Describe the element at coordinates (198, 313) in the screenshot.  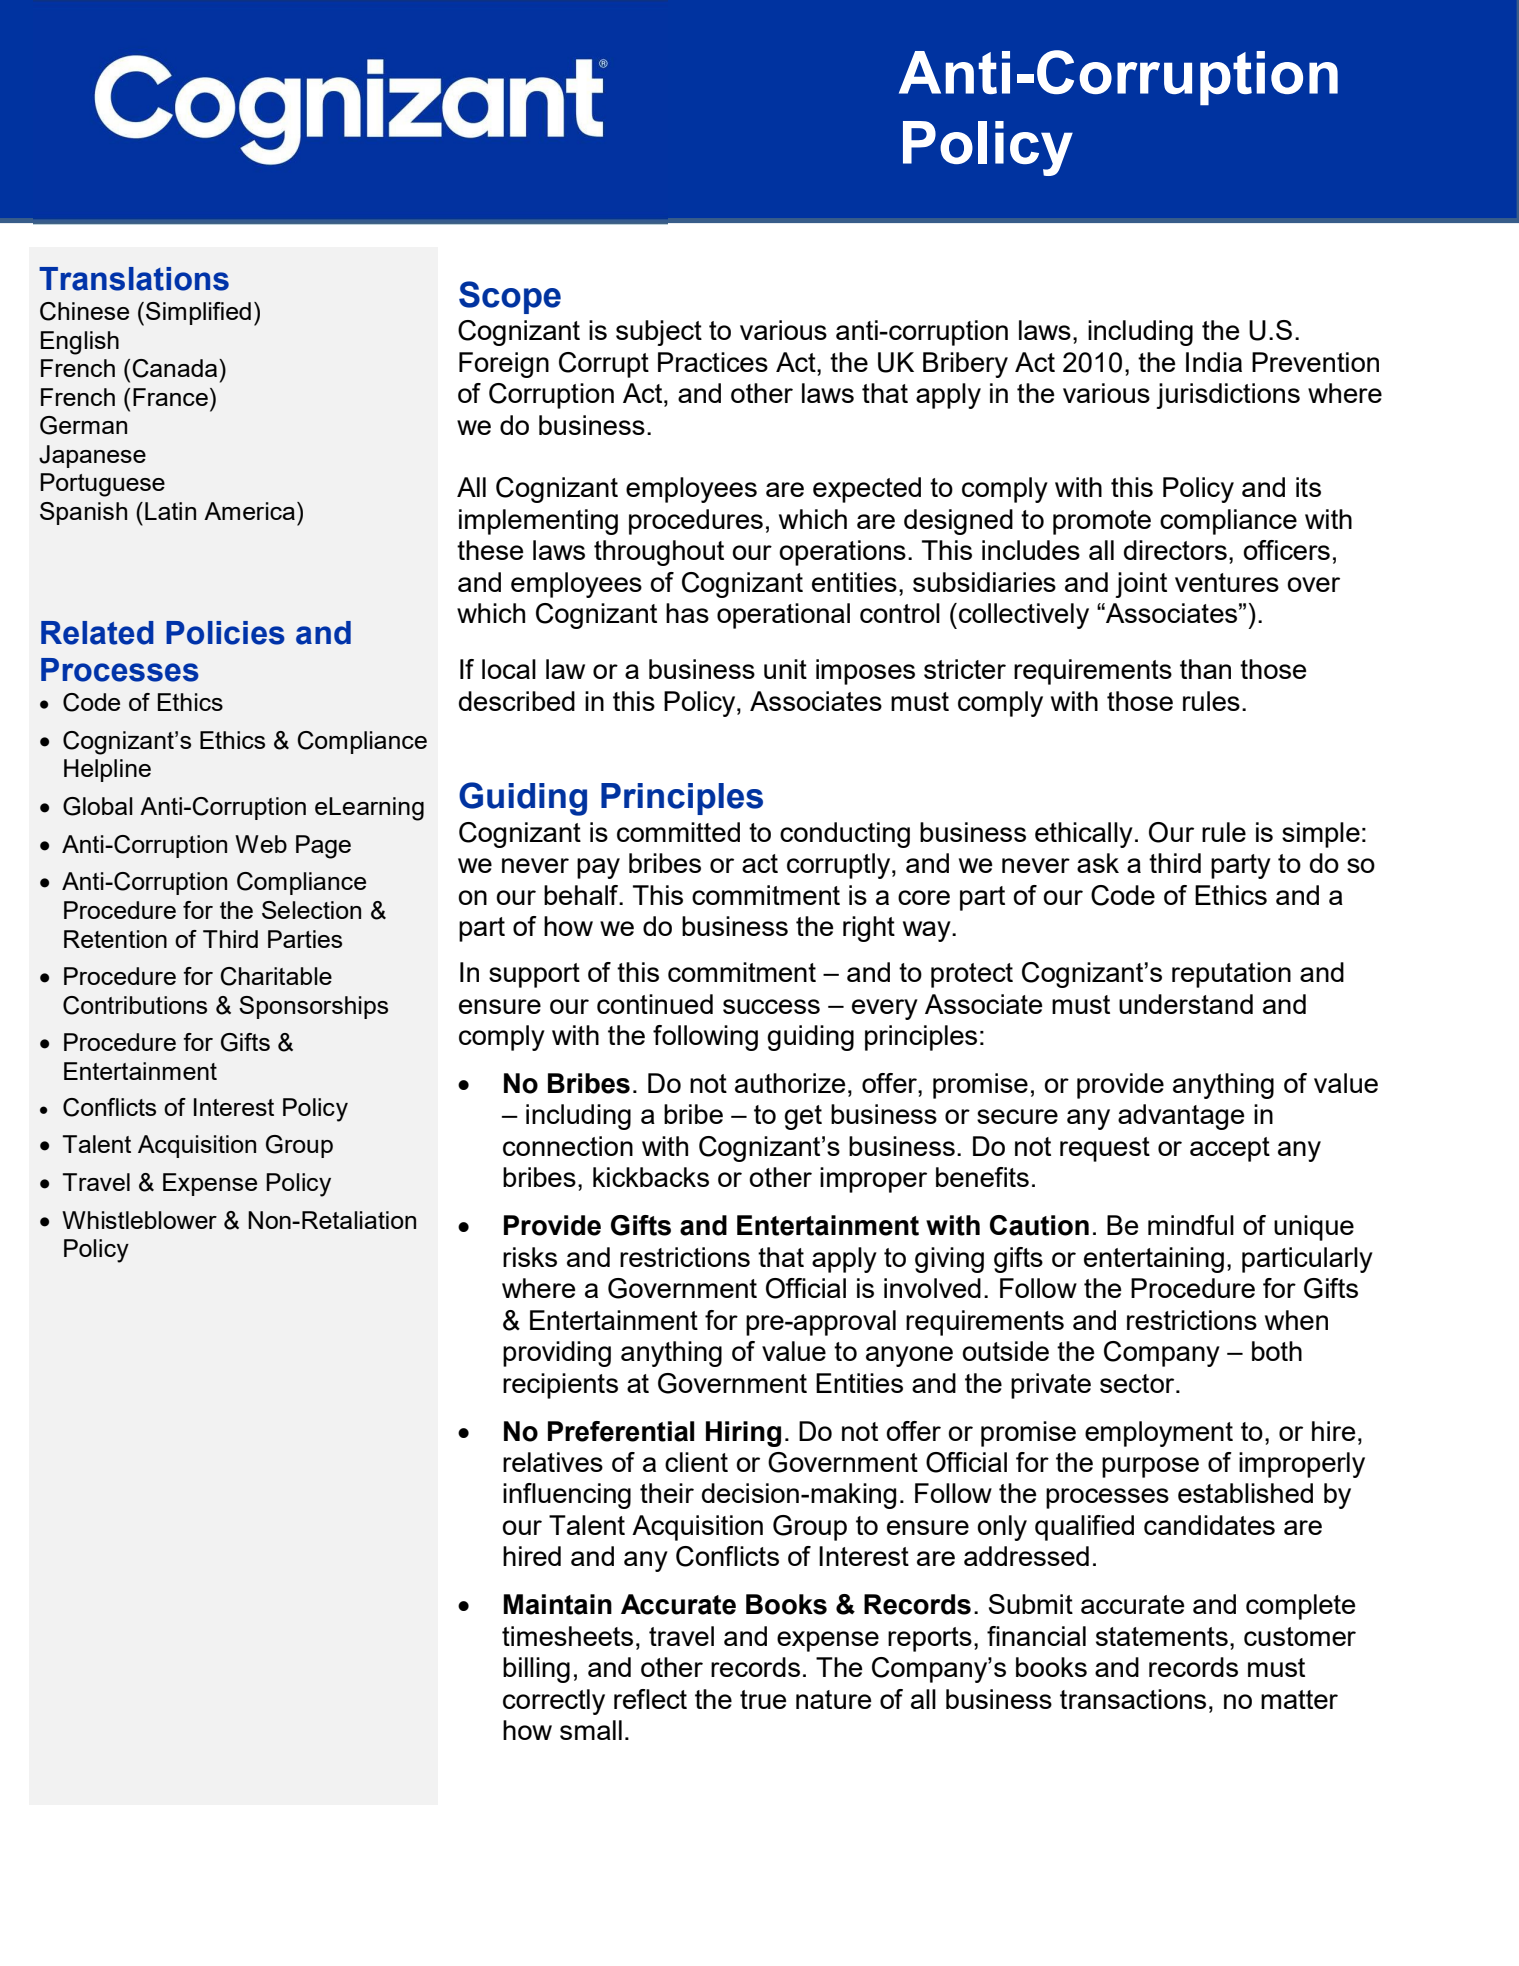
I see `Simplified` at that location.
